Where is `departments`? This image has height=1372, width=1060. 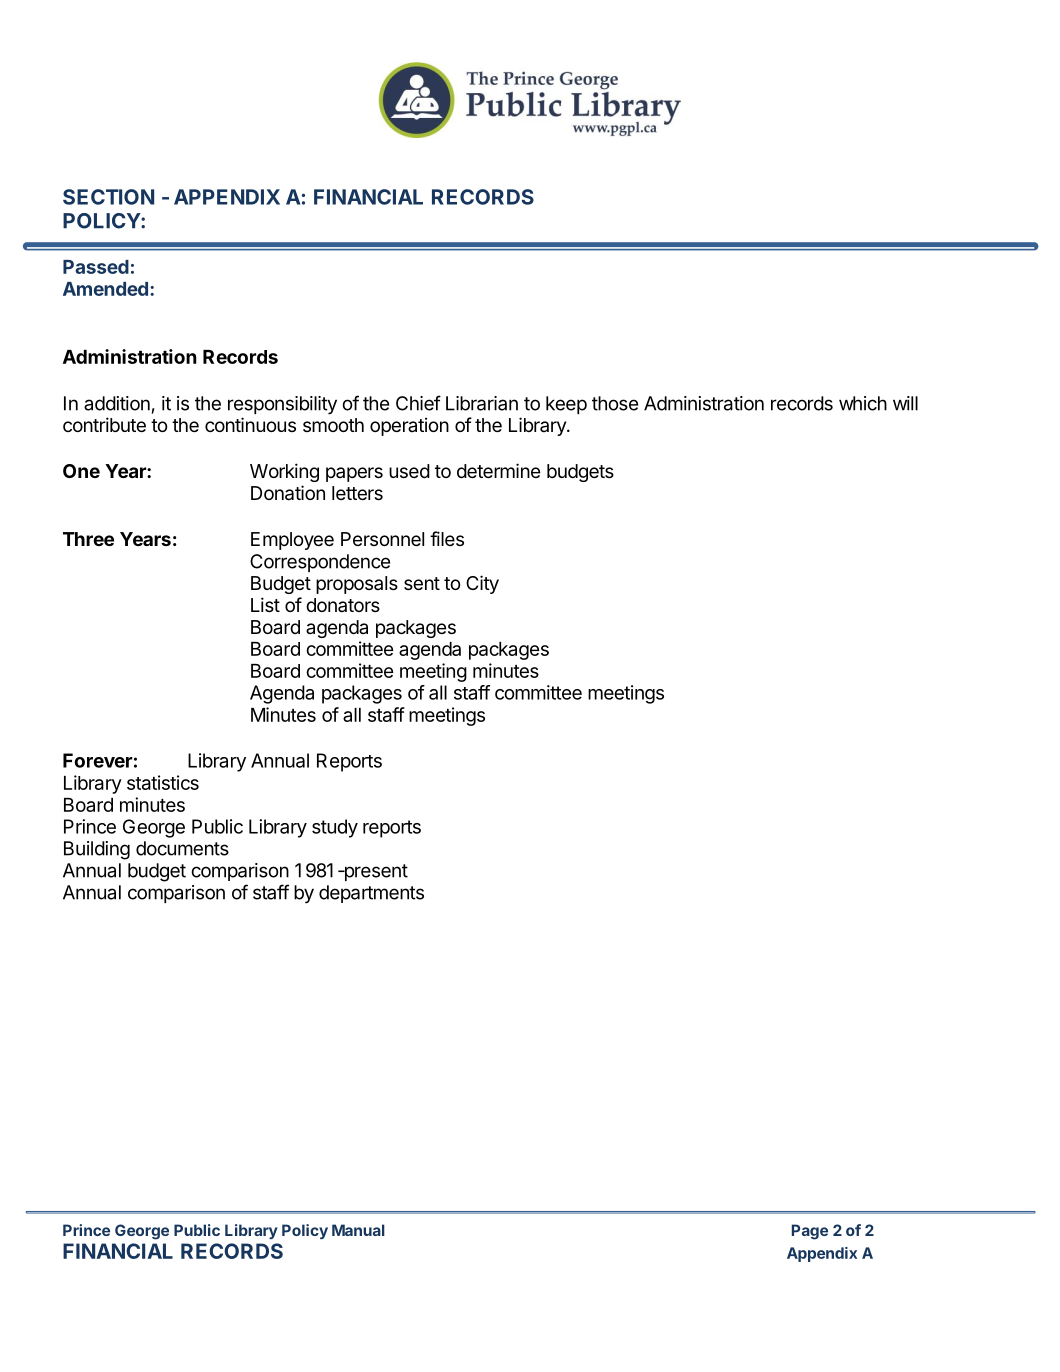 departments is located at coordinates (371, 894).
